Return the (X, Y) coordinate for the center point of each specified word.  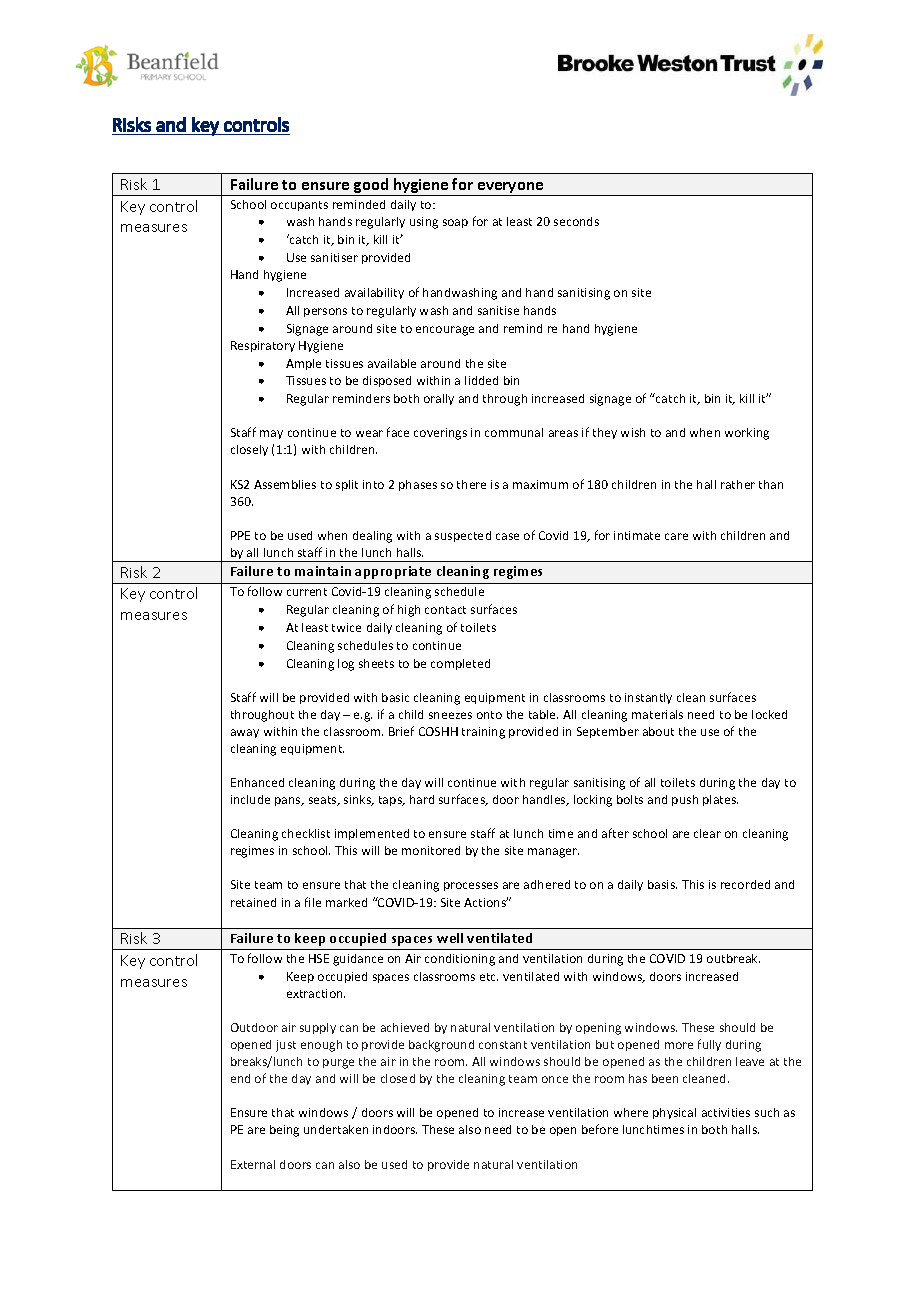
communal (514, 432)
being (284, 1131)
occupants (299, 206)
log (346, 665)
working (747, 434)
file (313, 902)
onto (489, 715)
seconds (576, 221)
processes (471, 886)
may (271, 434)
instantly (648, 698)
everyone (511, 189)
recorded (745, 884)
